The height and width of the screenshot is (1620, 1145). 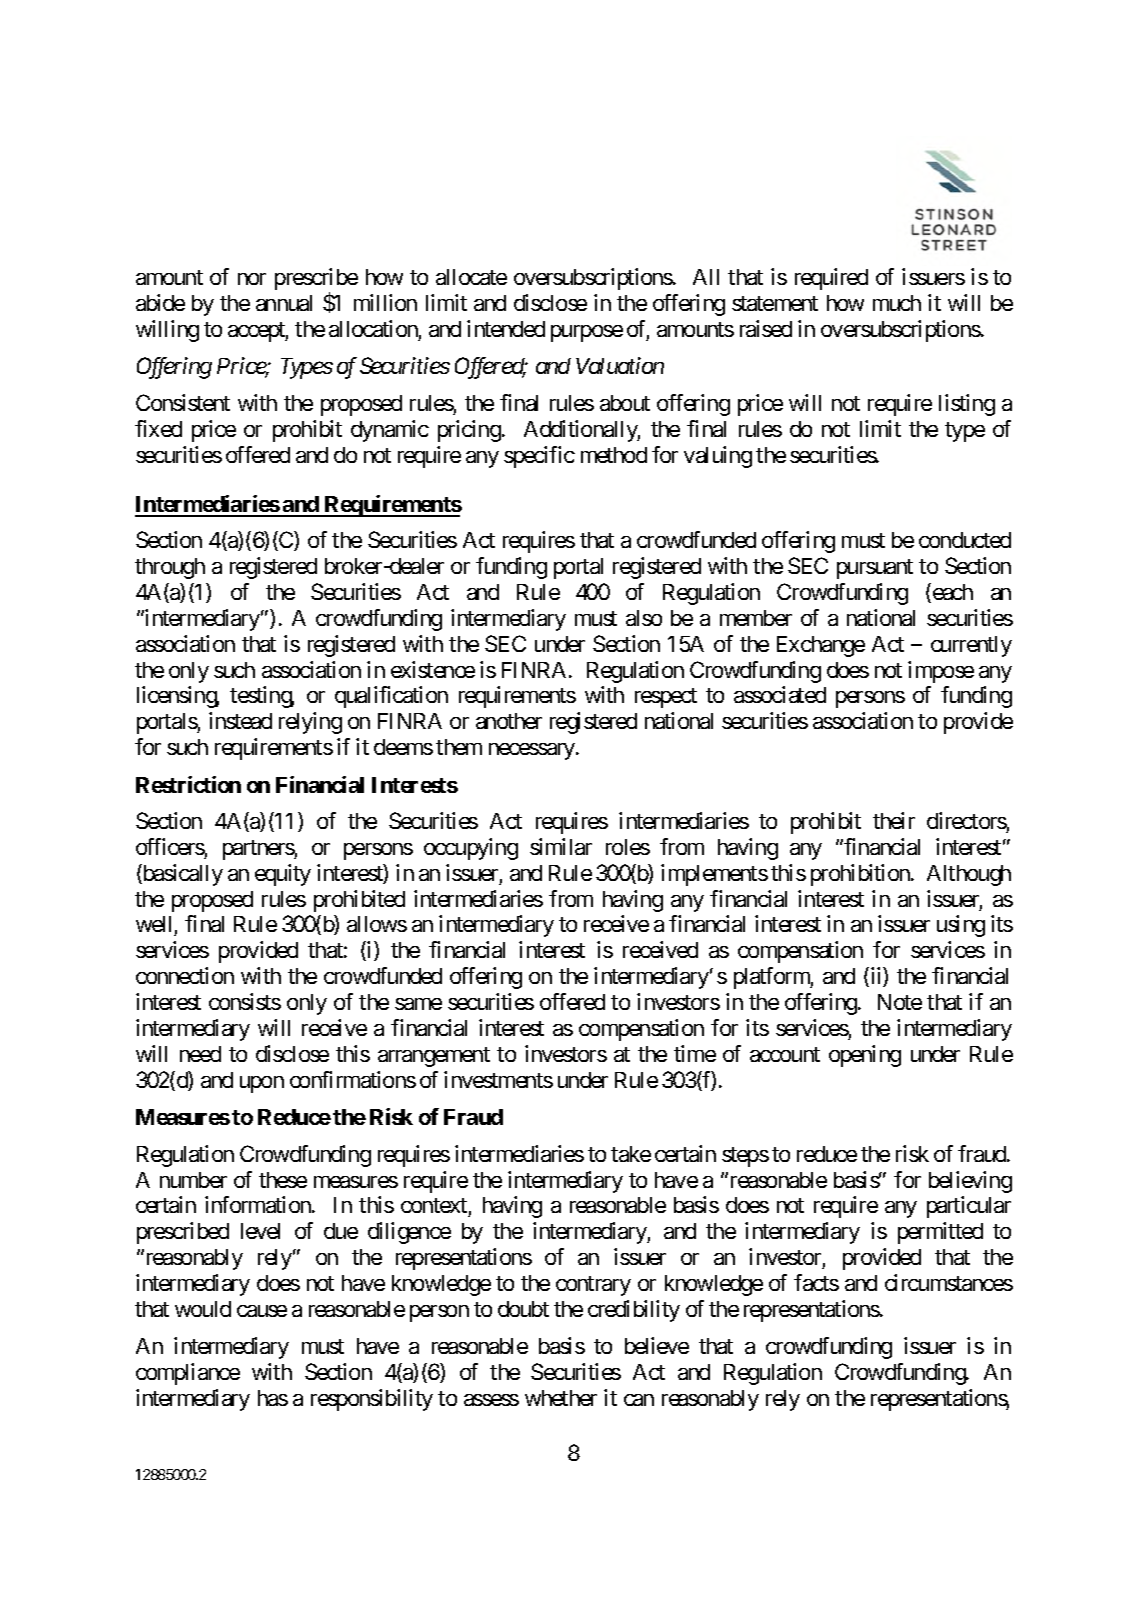 I want to click on intended, so click(x=506, y=328).
